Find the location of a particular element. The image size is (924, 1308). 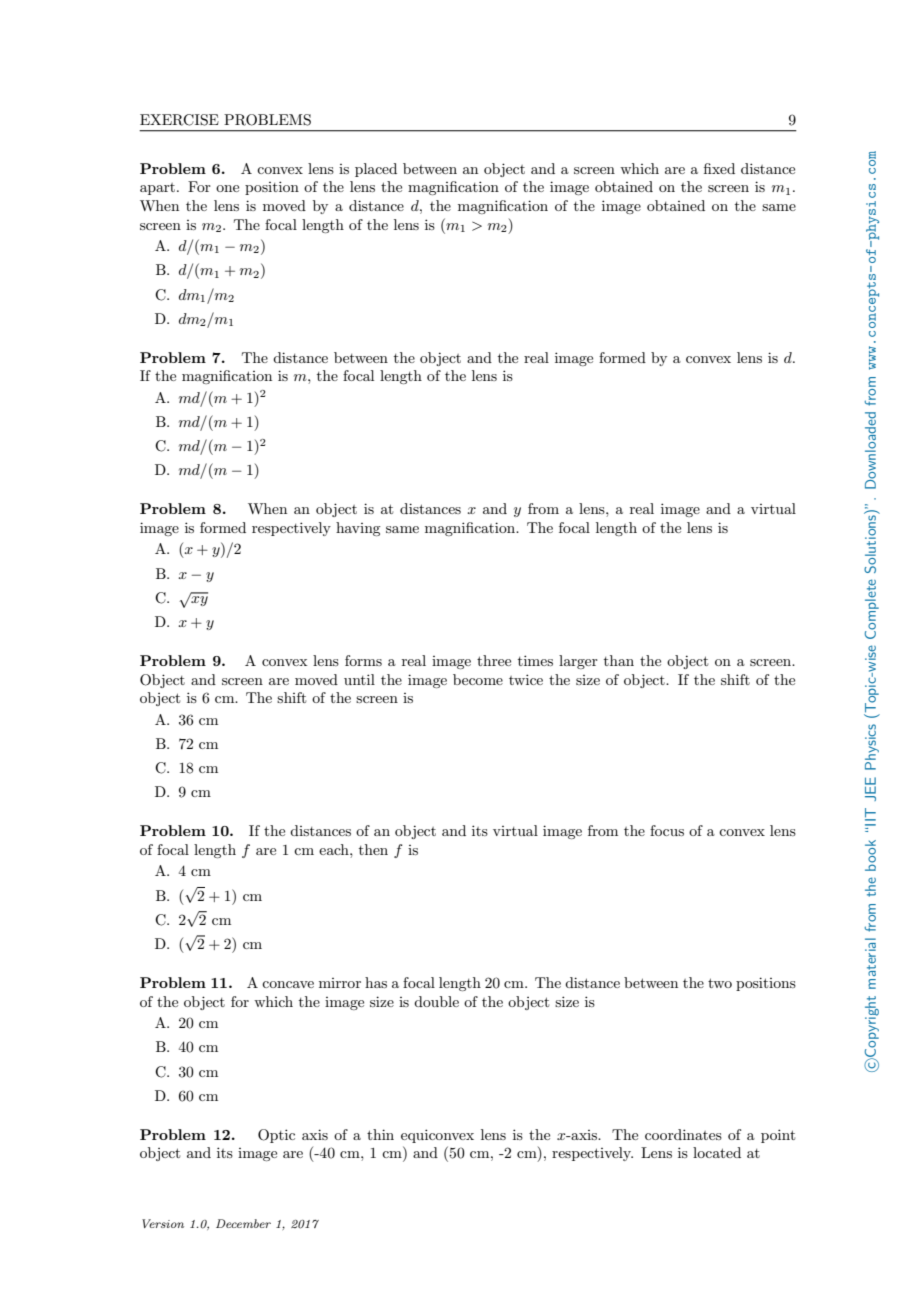

placed is located at coordinates (376, 170).
